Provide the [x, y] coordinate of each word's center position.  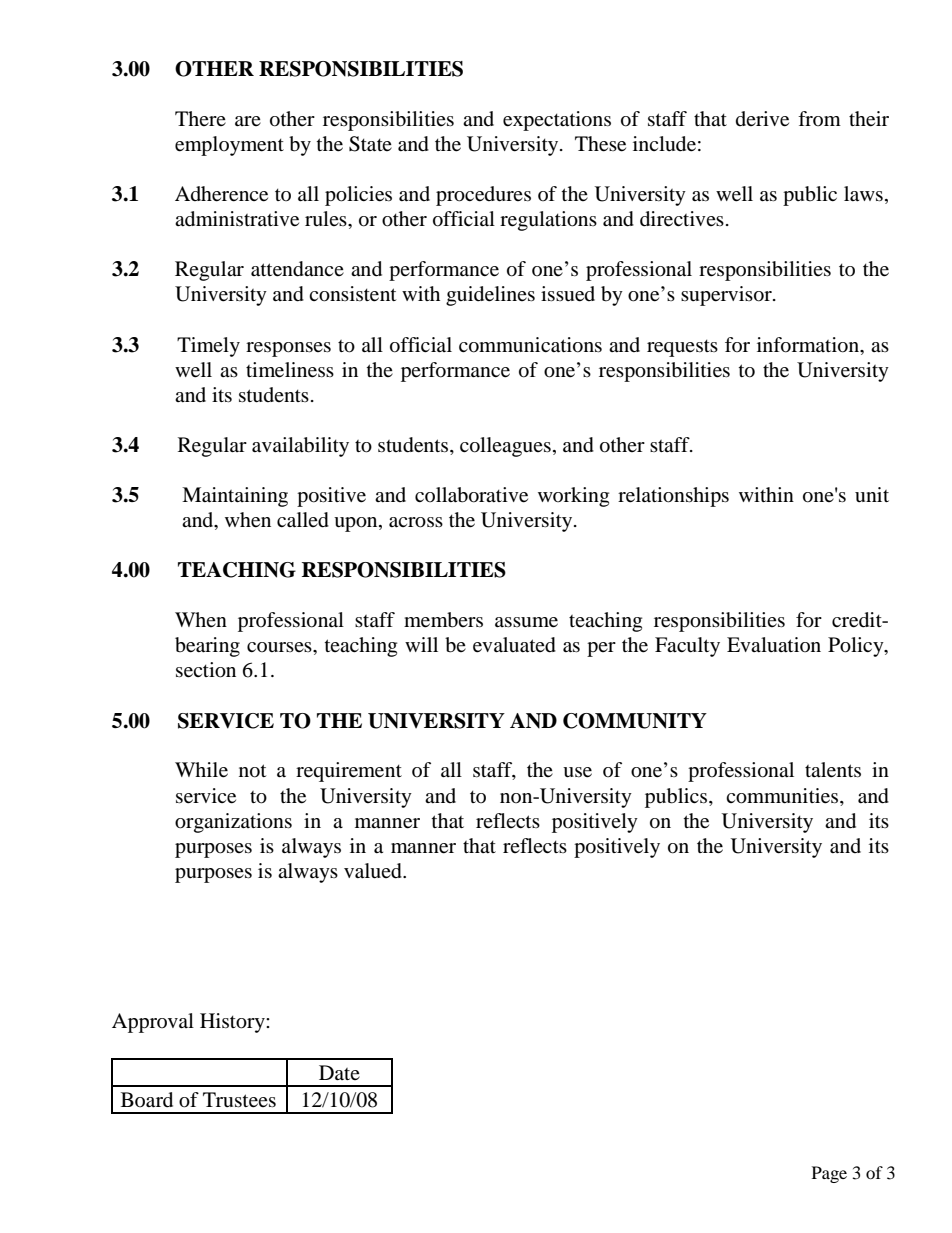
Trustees [239, 1100]
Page [829, 1174]
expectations [557, 121]
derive [762, 119]
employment [229, 146]
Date [339, 1072]
